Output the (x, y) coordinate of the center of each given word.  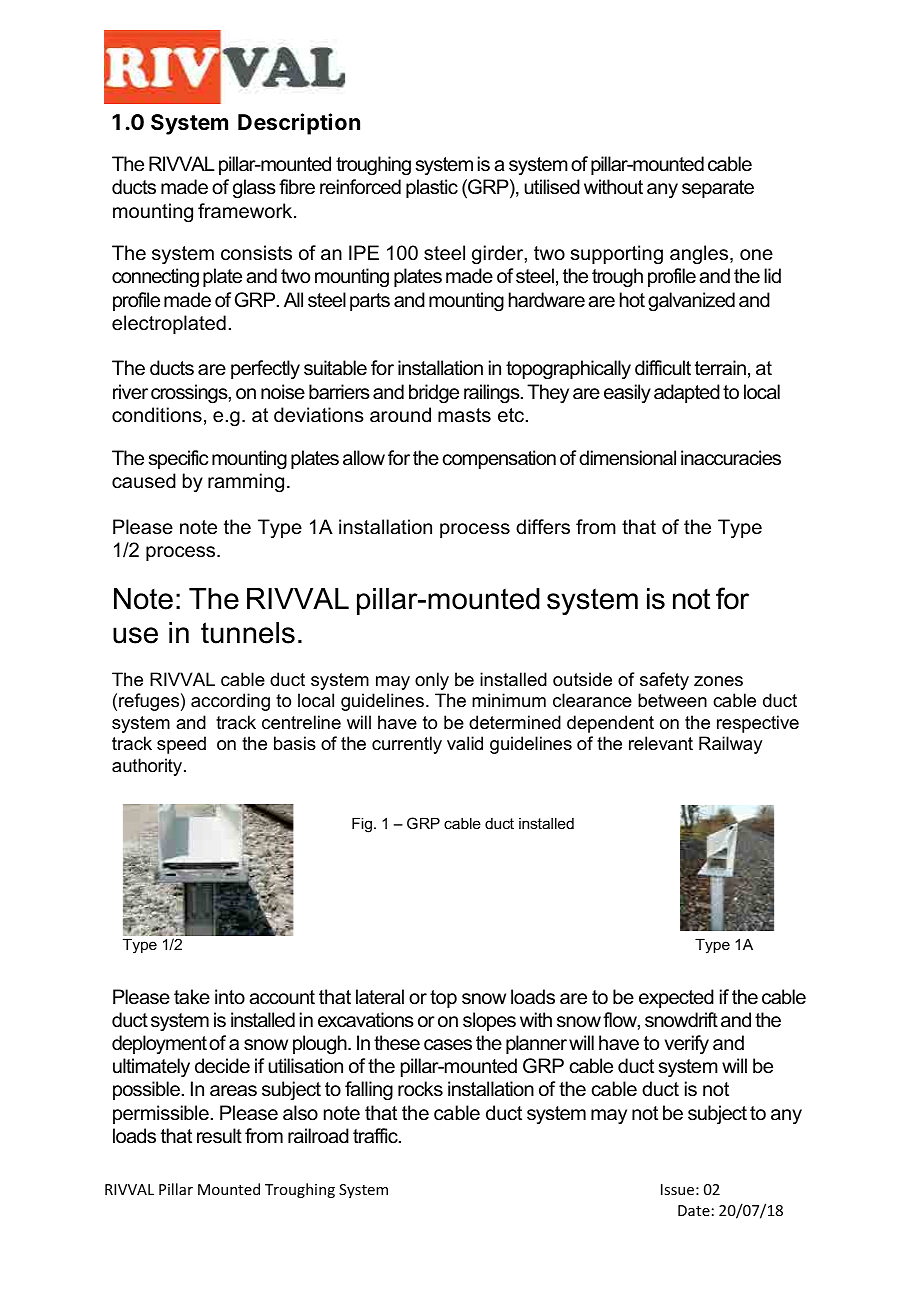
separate (718, 189)
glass (254, 189)
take (192, 997)
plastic (432, 188)
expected (676, 998)
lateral (380, 997)
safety (664, 681)
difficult (663, 368)
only (432, 681)
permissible (161, 1114)
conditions (157, 415)
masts (464, 415)
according (230, 702)
